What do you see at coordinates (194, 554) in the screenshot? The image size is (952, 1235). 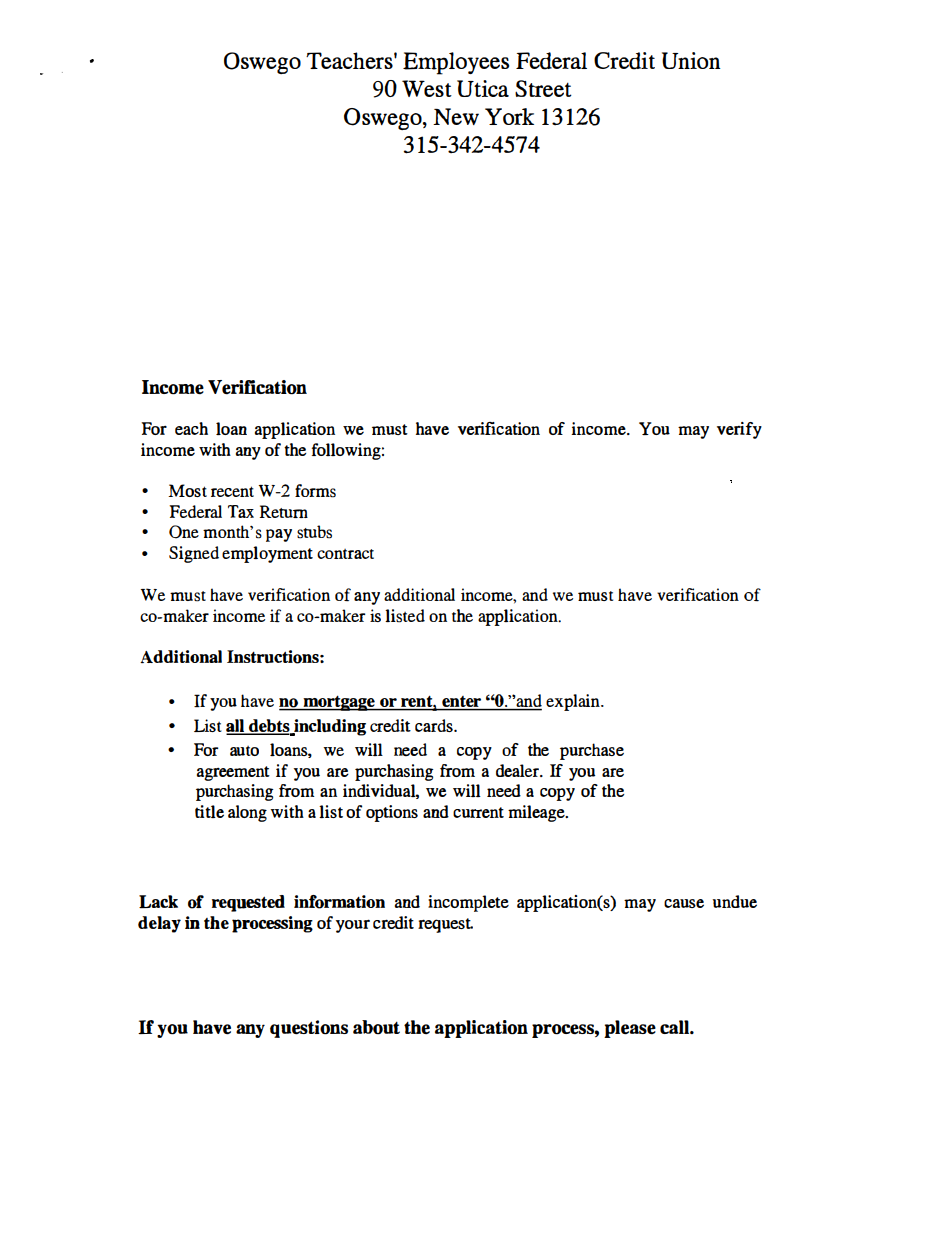 I see `Signed` at bounding box center [194, 554].
